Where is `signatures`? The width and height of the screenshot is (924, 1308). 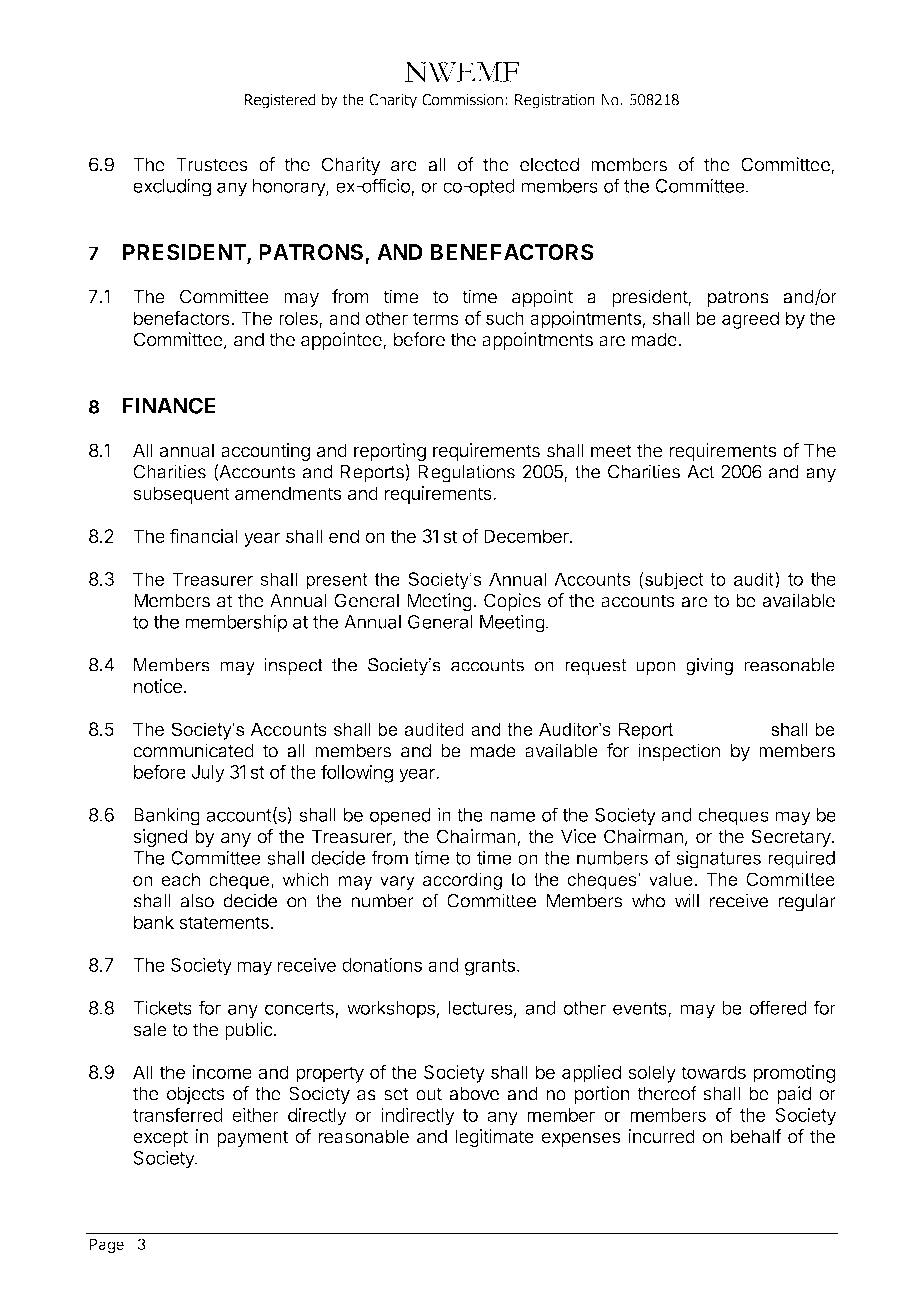 signatures is located at coordinates (718, 859).
